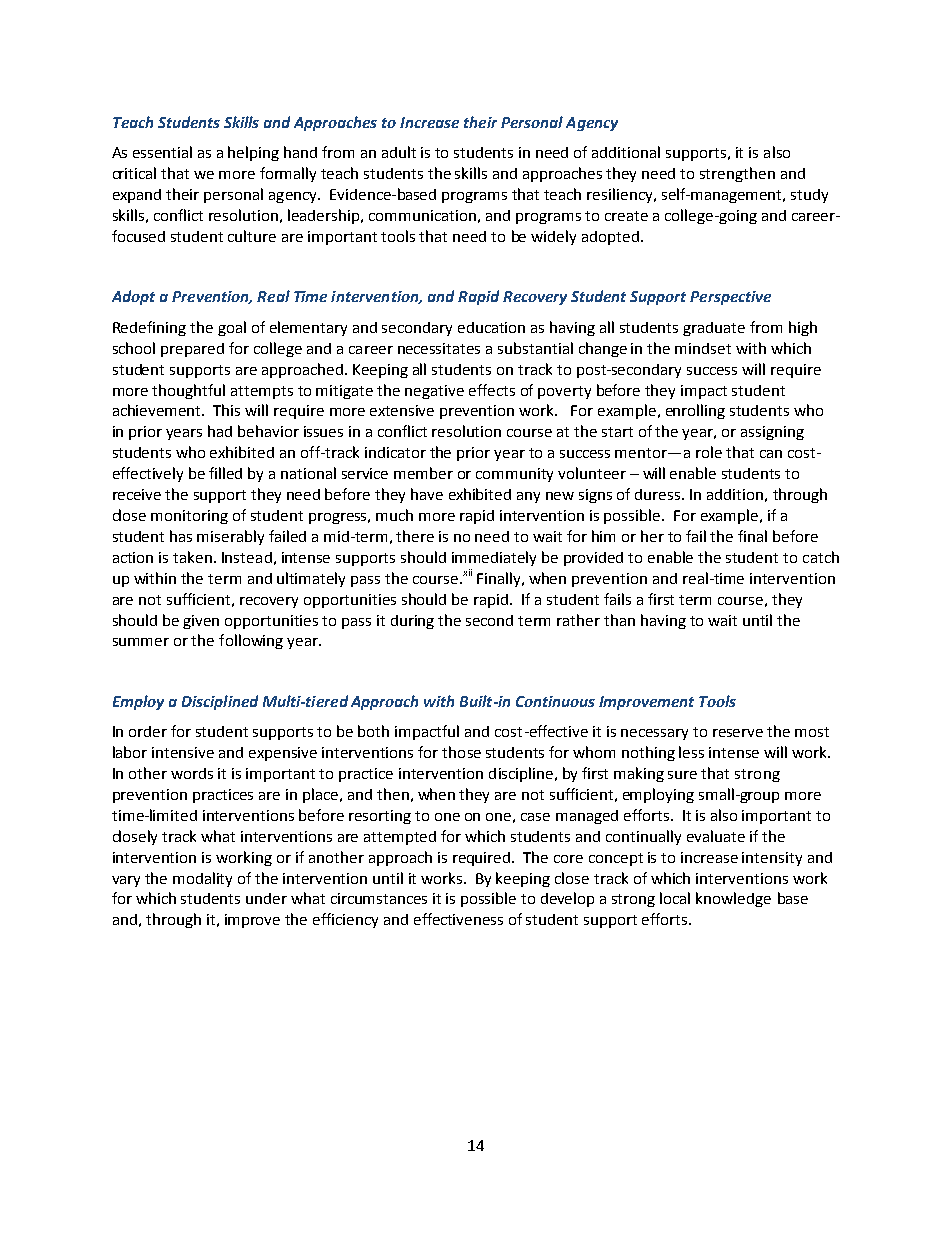 This image has height=1233, width=952. What do you see at coordinates (253, 153) in the image?
I see `helping` at bounding box center [253, 153].
